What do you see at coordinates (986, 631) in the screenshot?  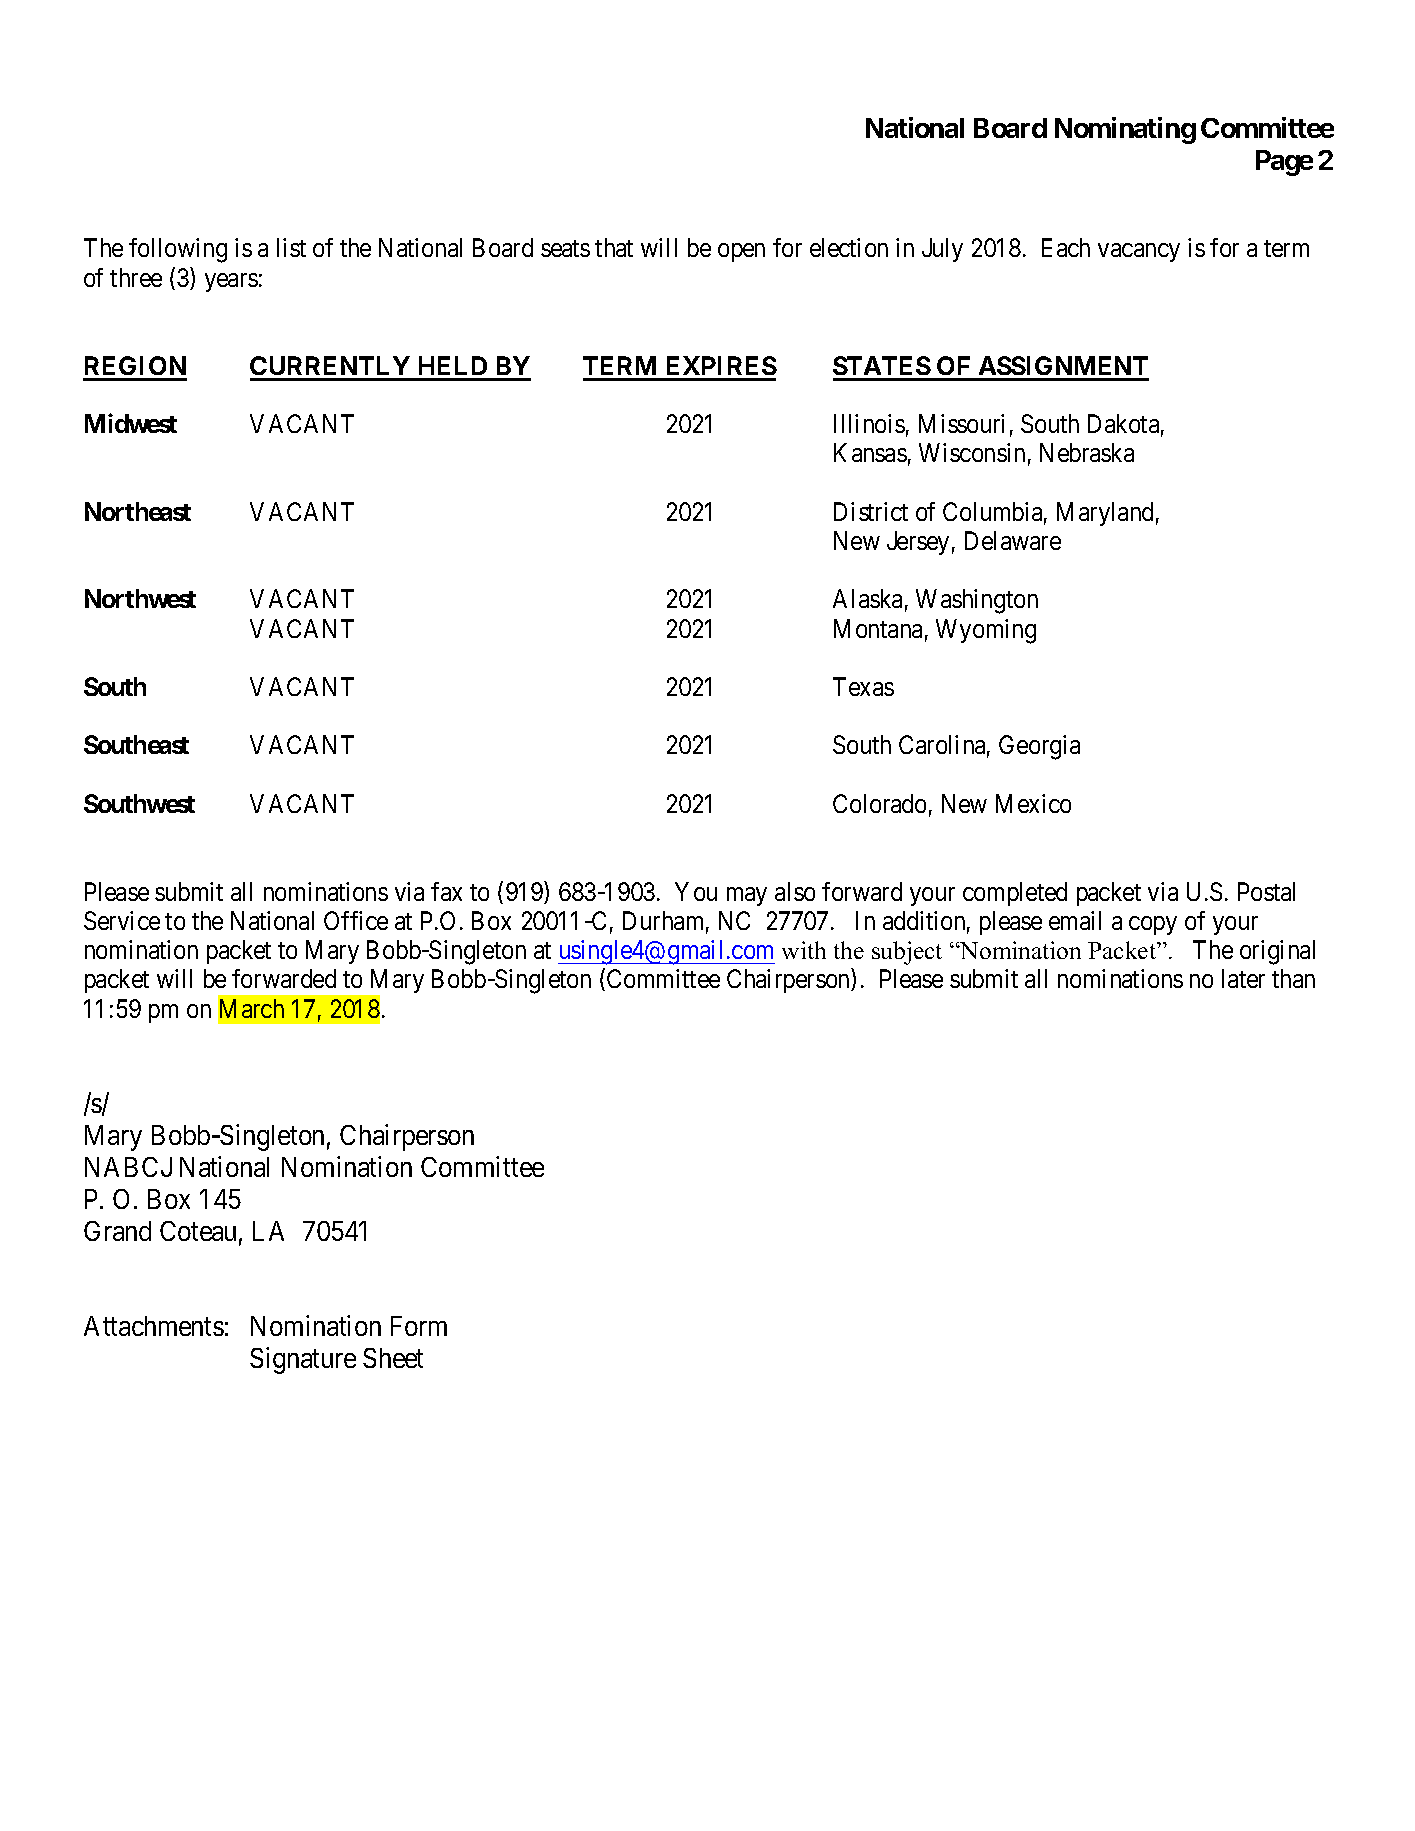 I see `Wyoming` at bounding box center [986, 631].
